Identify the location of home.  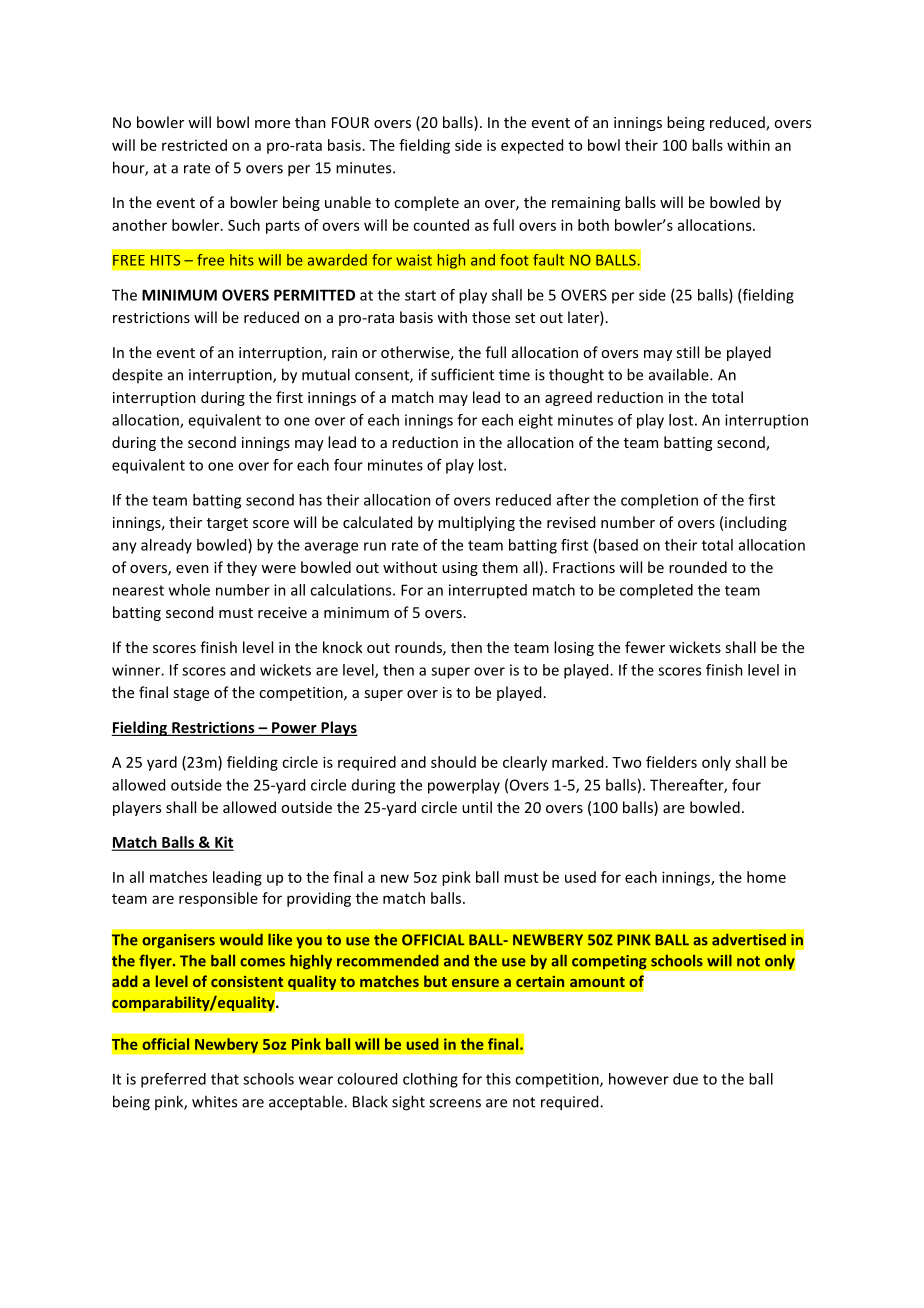
(766, 877).
